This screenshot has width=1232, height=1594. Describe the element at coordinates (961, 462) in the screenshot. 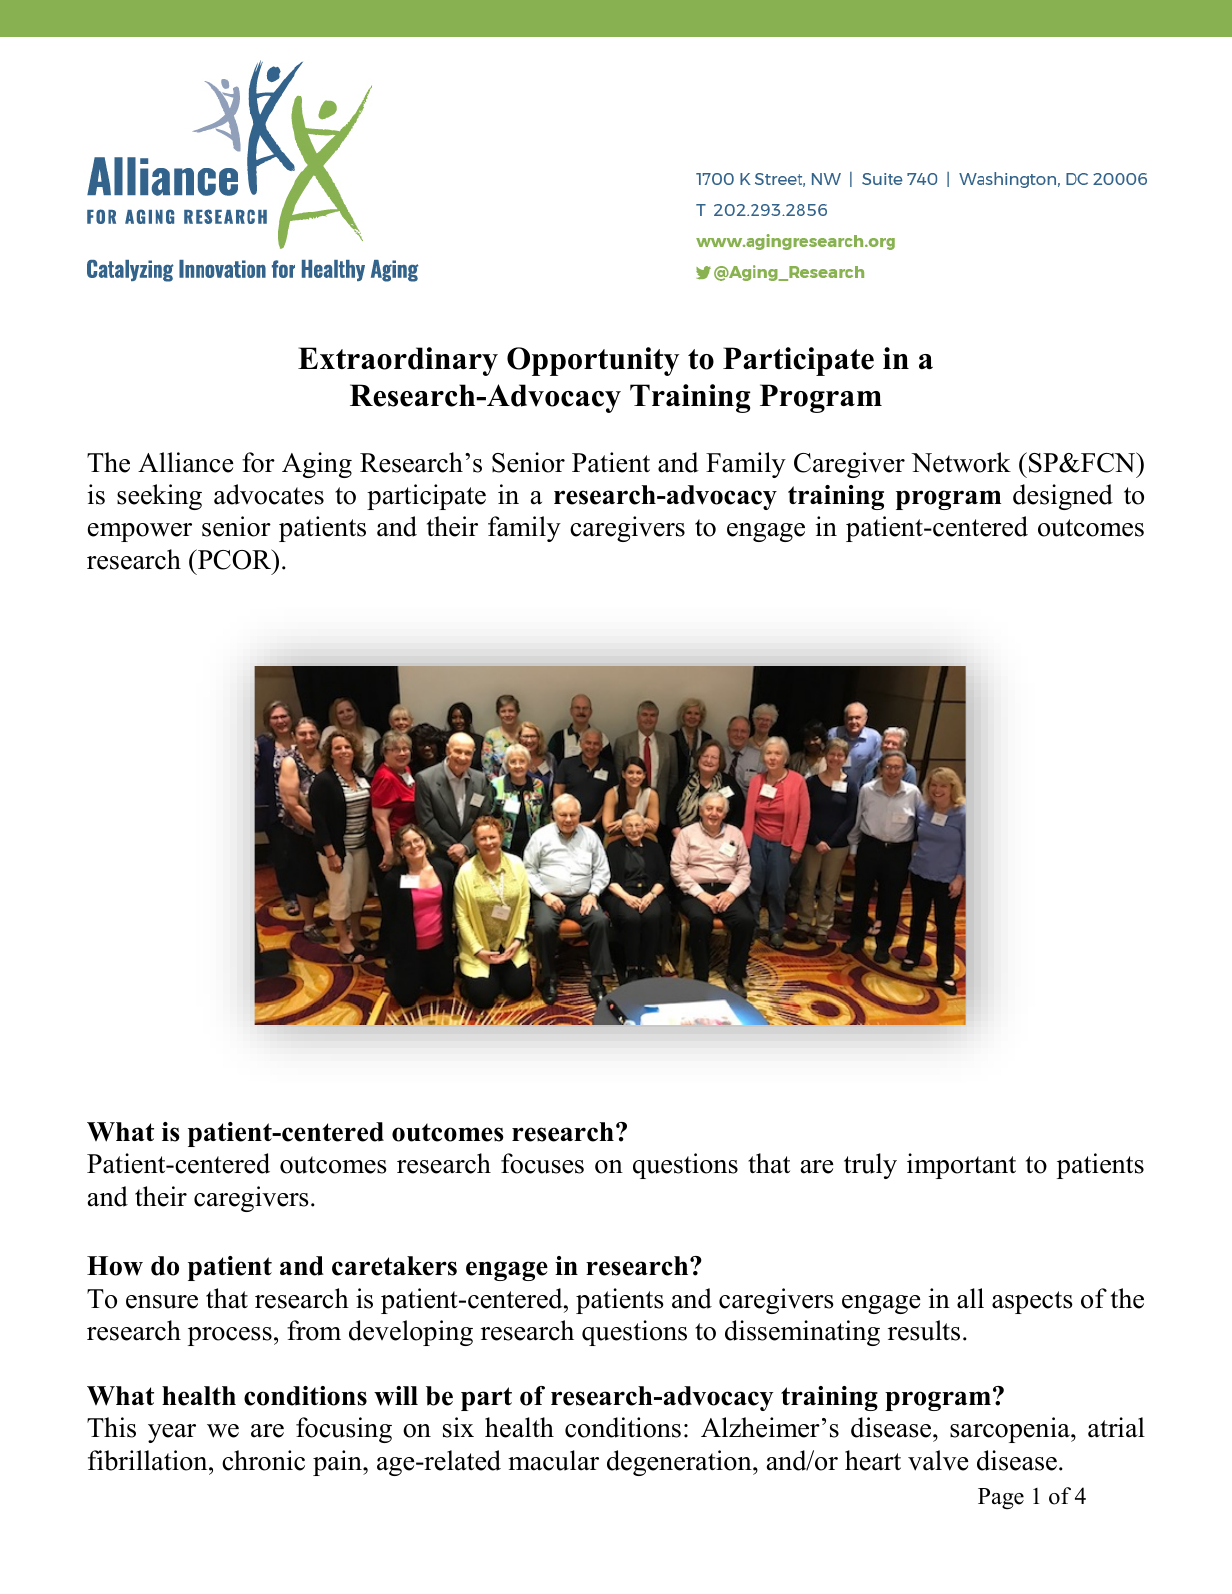

I see `Network` at that location.
